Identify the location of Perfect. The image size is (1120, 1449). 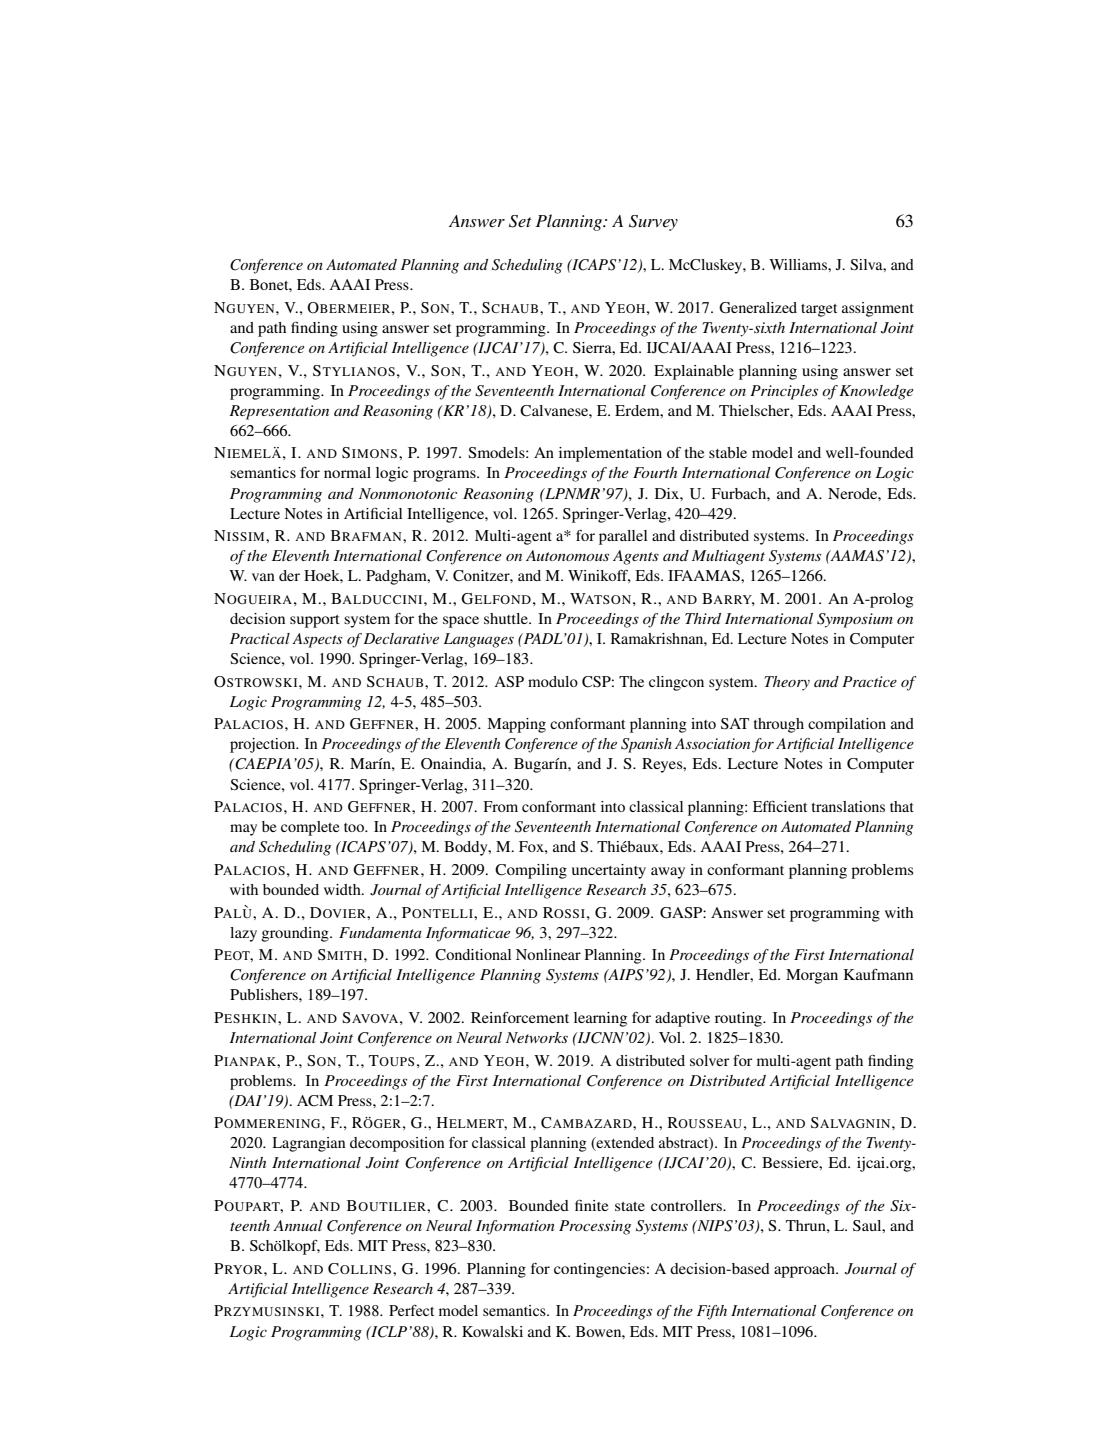
(411, 1310).
